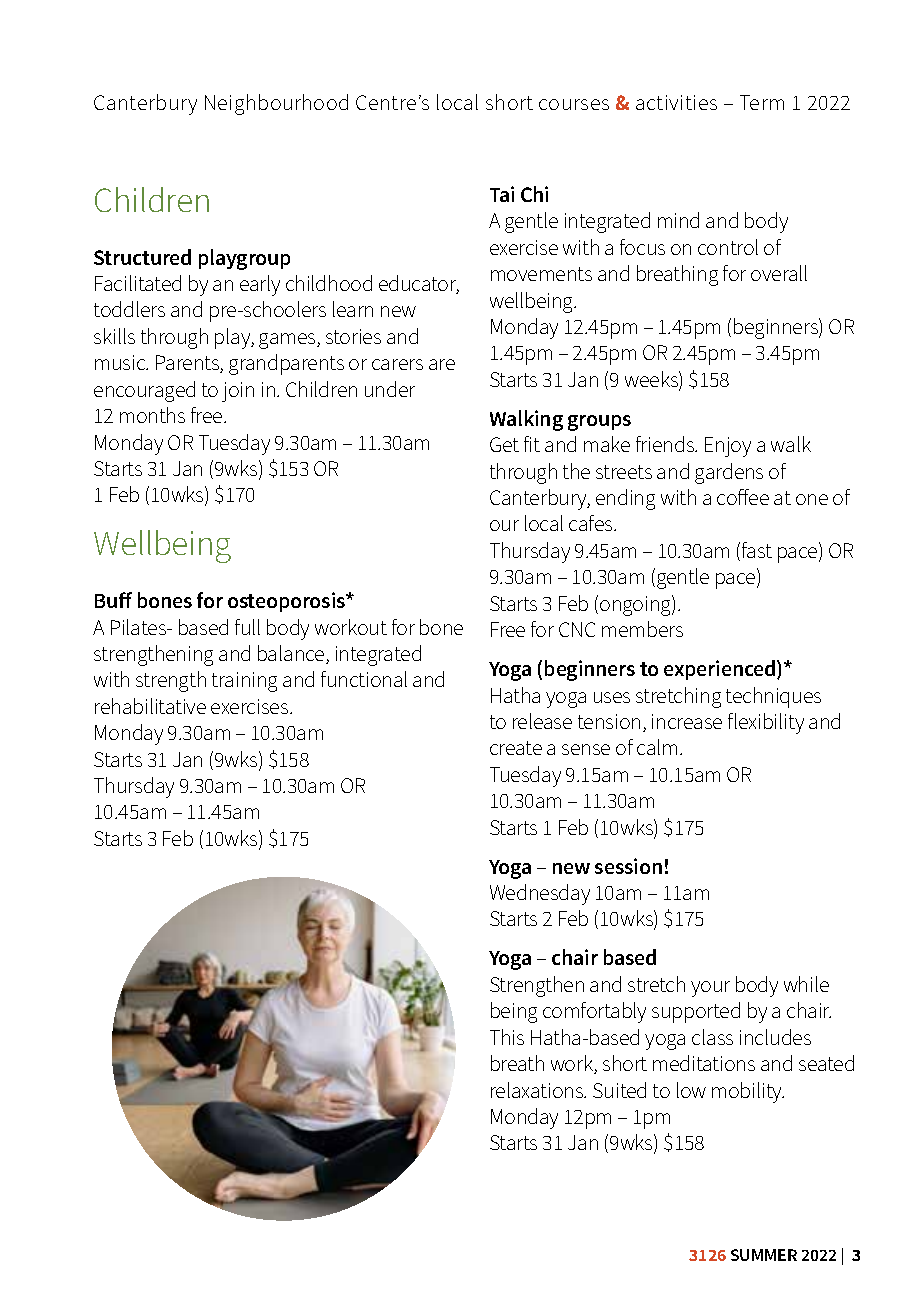 Image resolution: width=924 pixels, height=1311 pixels. Describe the element at coordinates (743, 497) in the screenshot. I see `coffee` at that location.
